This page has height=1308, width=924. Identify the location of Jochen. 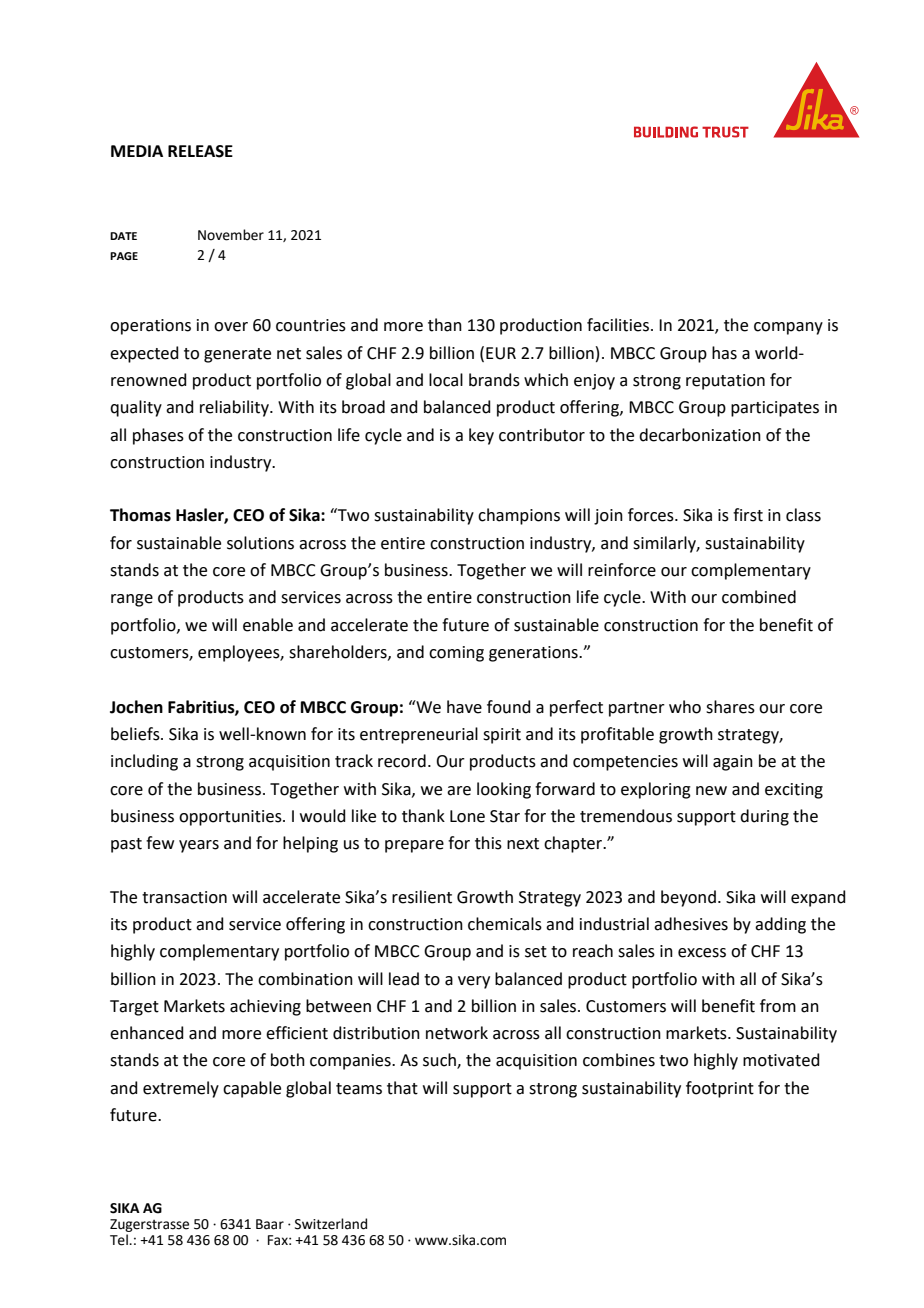
(136, 707).
